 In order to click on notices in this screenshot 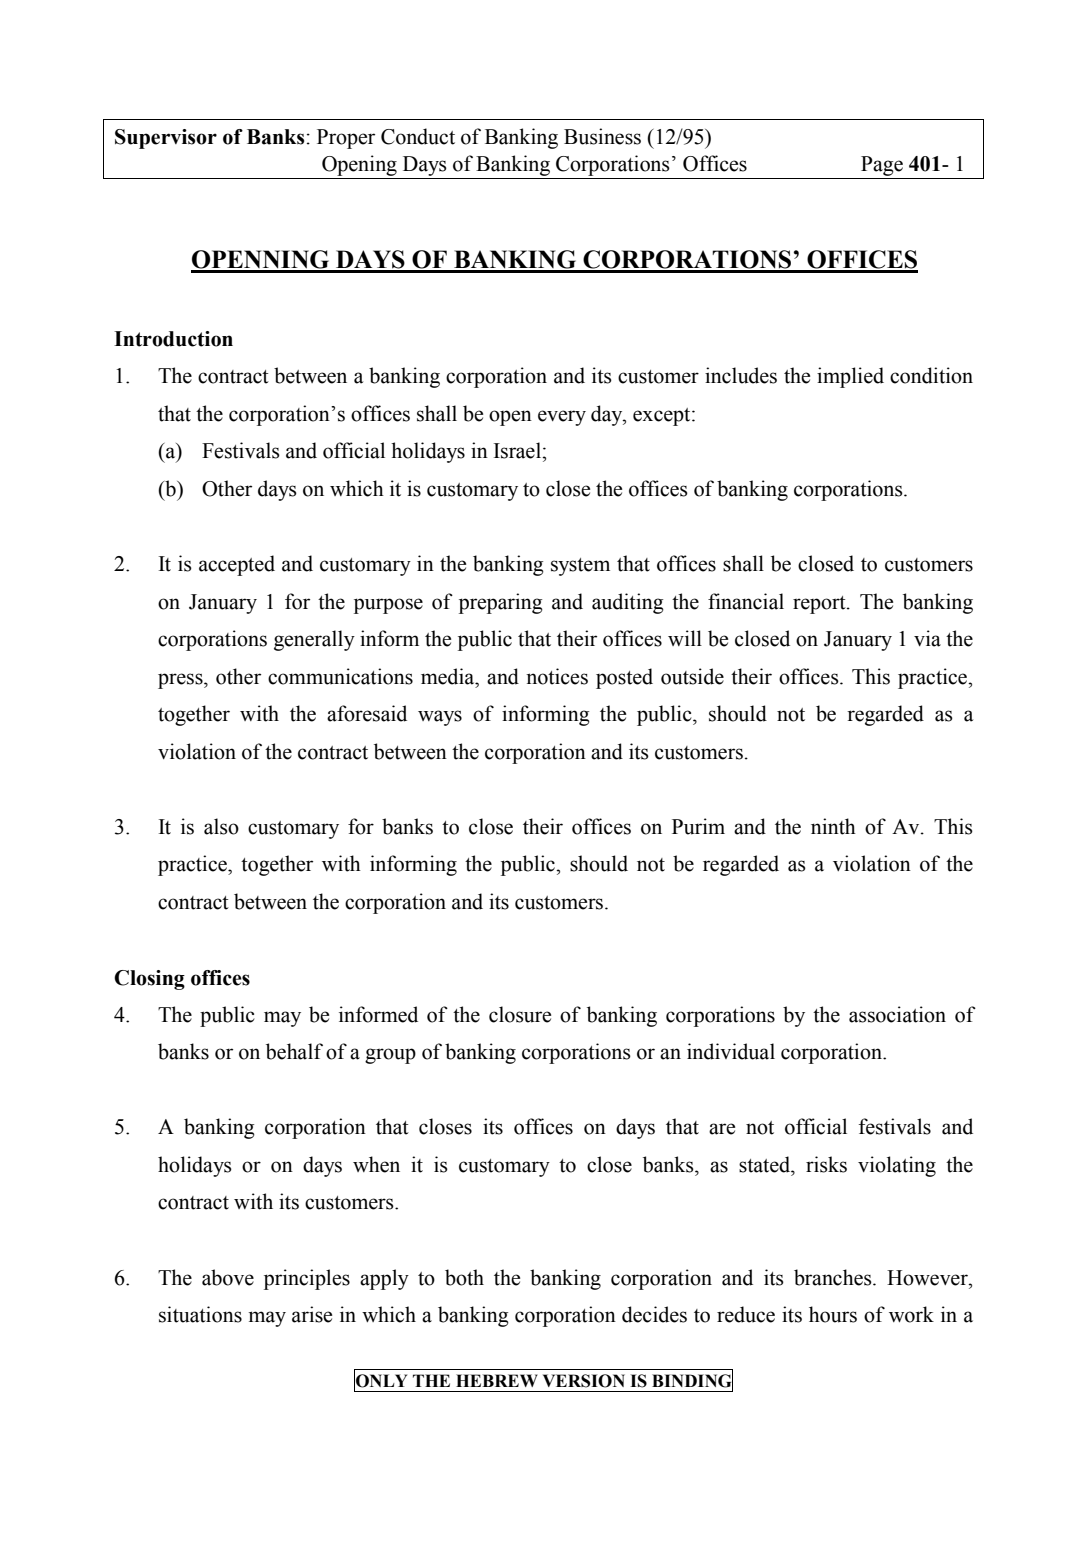, I will do `click(557, 676)`.
